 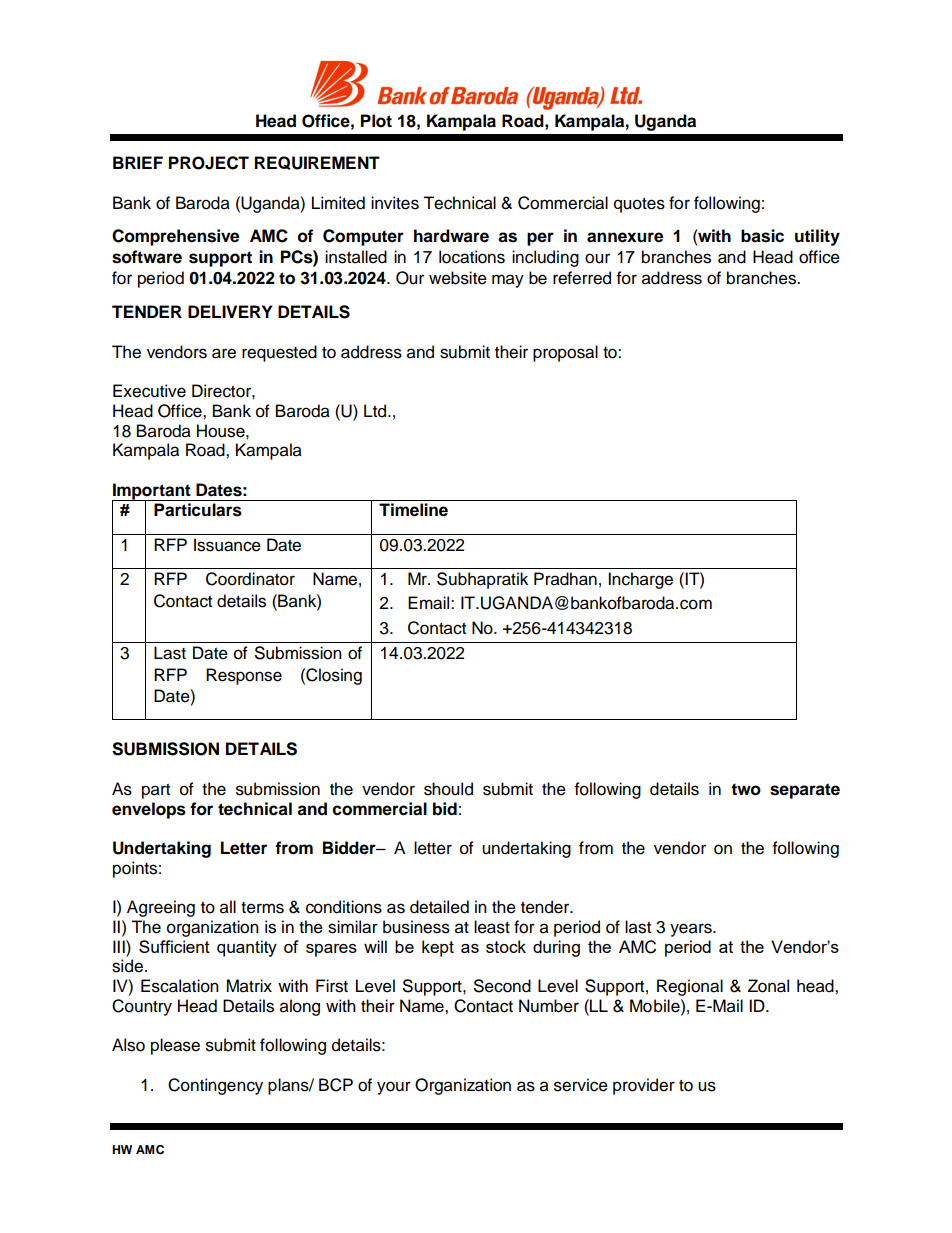 I want to click on PROJECT, so click(x=209, y=163).
